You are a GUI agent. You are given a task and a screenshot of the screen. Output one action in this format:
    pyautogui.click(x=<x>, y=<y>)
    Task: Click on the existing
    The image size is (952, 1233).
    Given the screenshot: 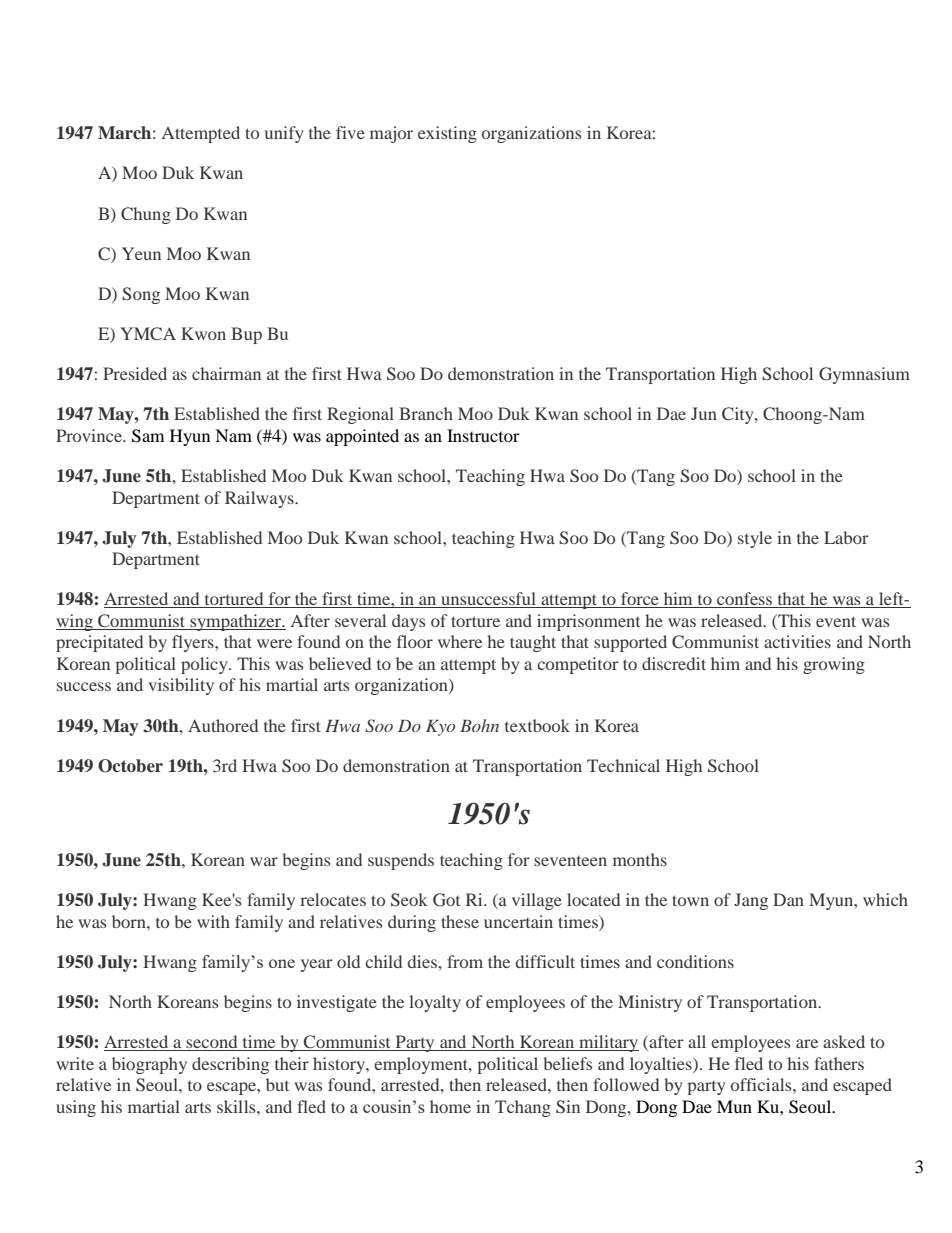 What is the action you would take?
    pyautogui.click(x=447, y=134)
